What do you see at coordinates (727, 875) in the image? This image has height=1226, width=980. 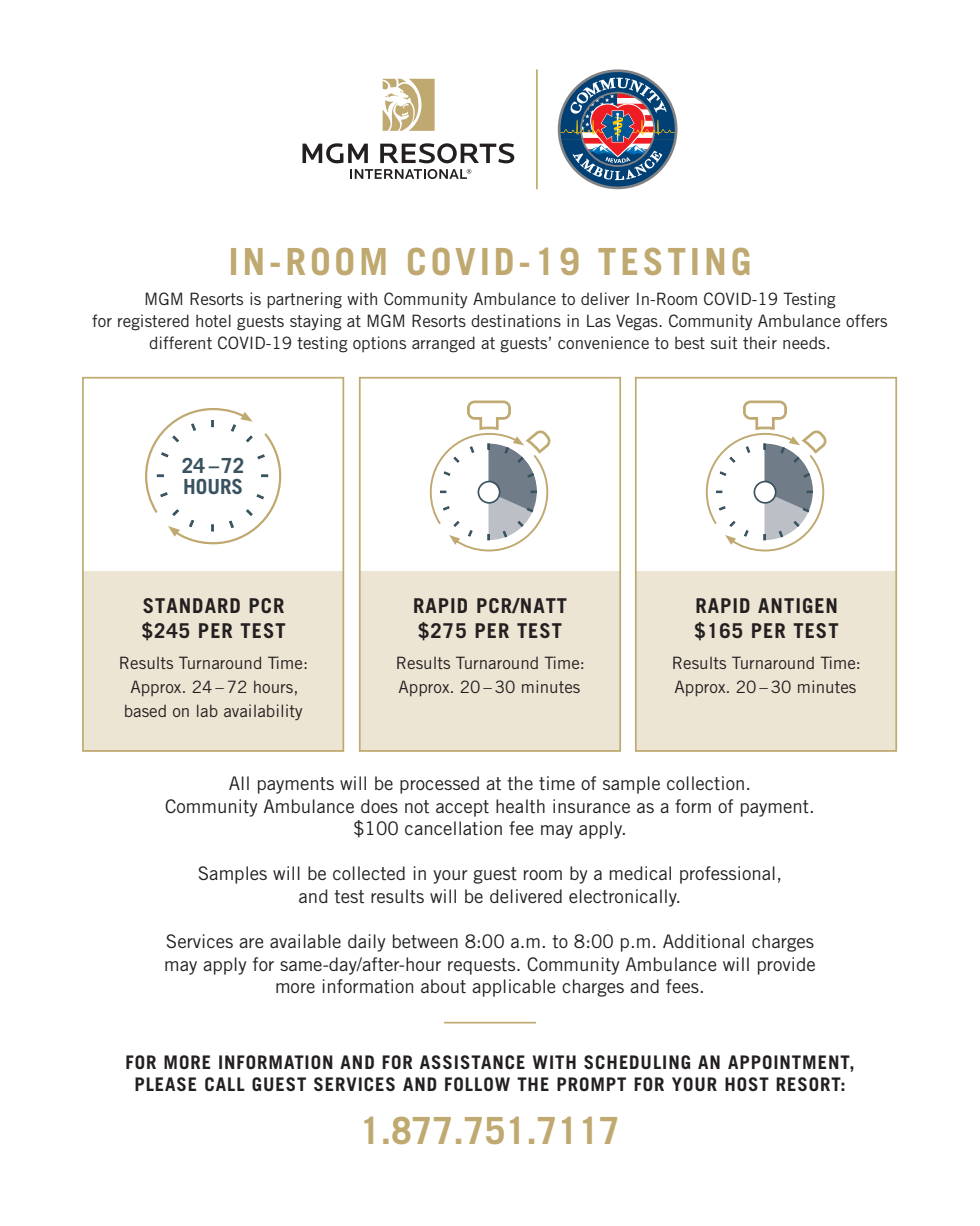 I see `professional` at bounding box center [727, 875].
